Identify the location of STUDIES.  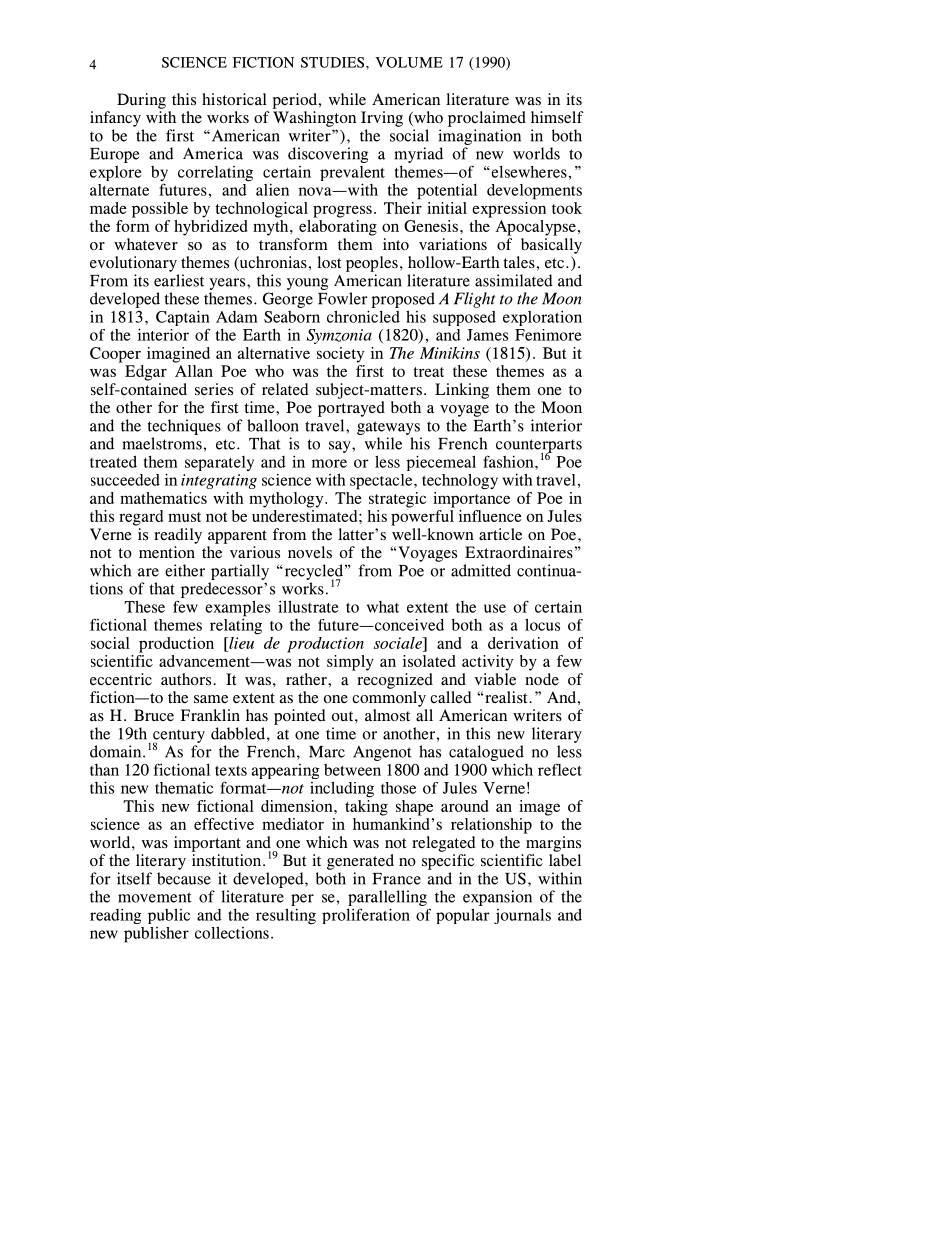
(334, 62).
